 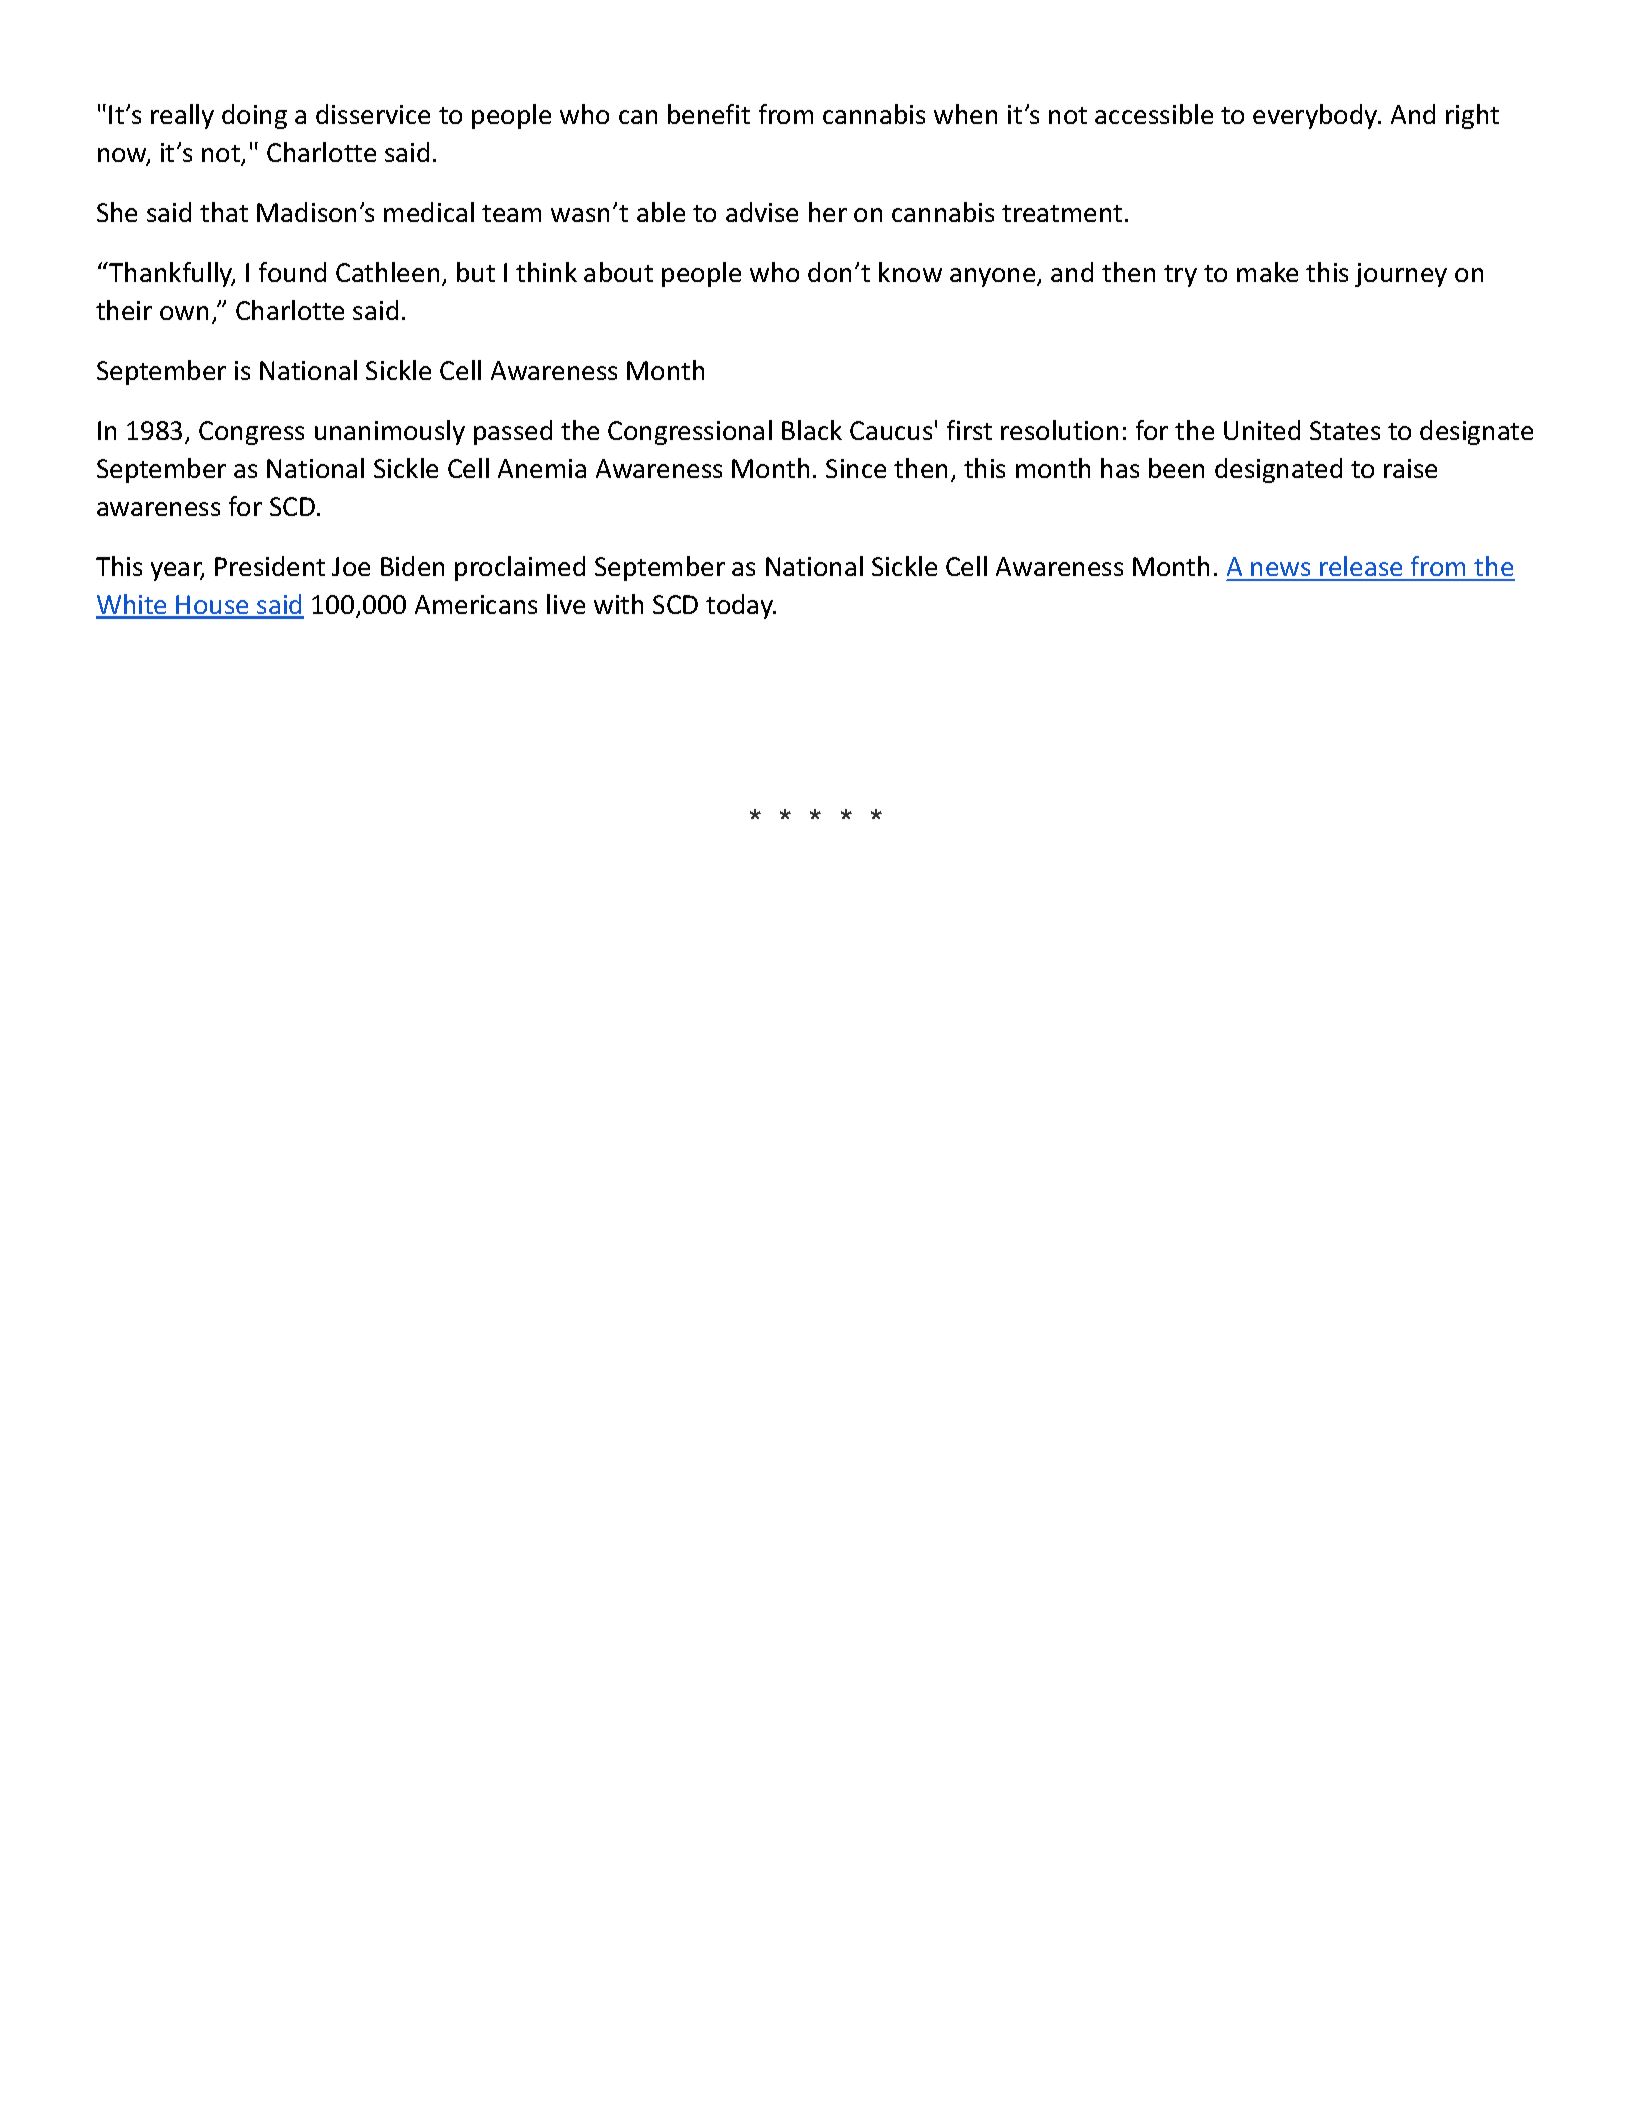 I want to click on make, so click(x=1267, y=272).
